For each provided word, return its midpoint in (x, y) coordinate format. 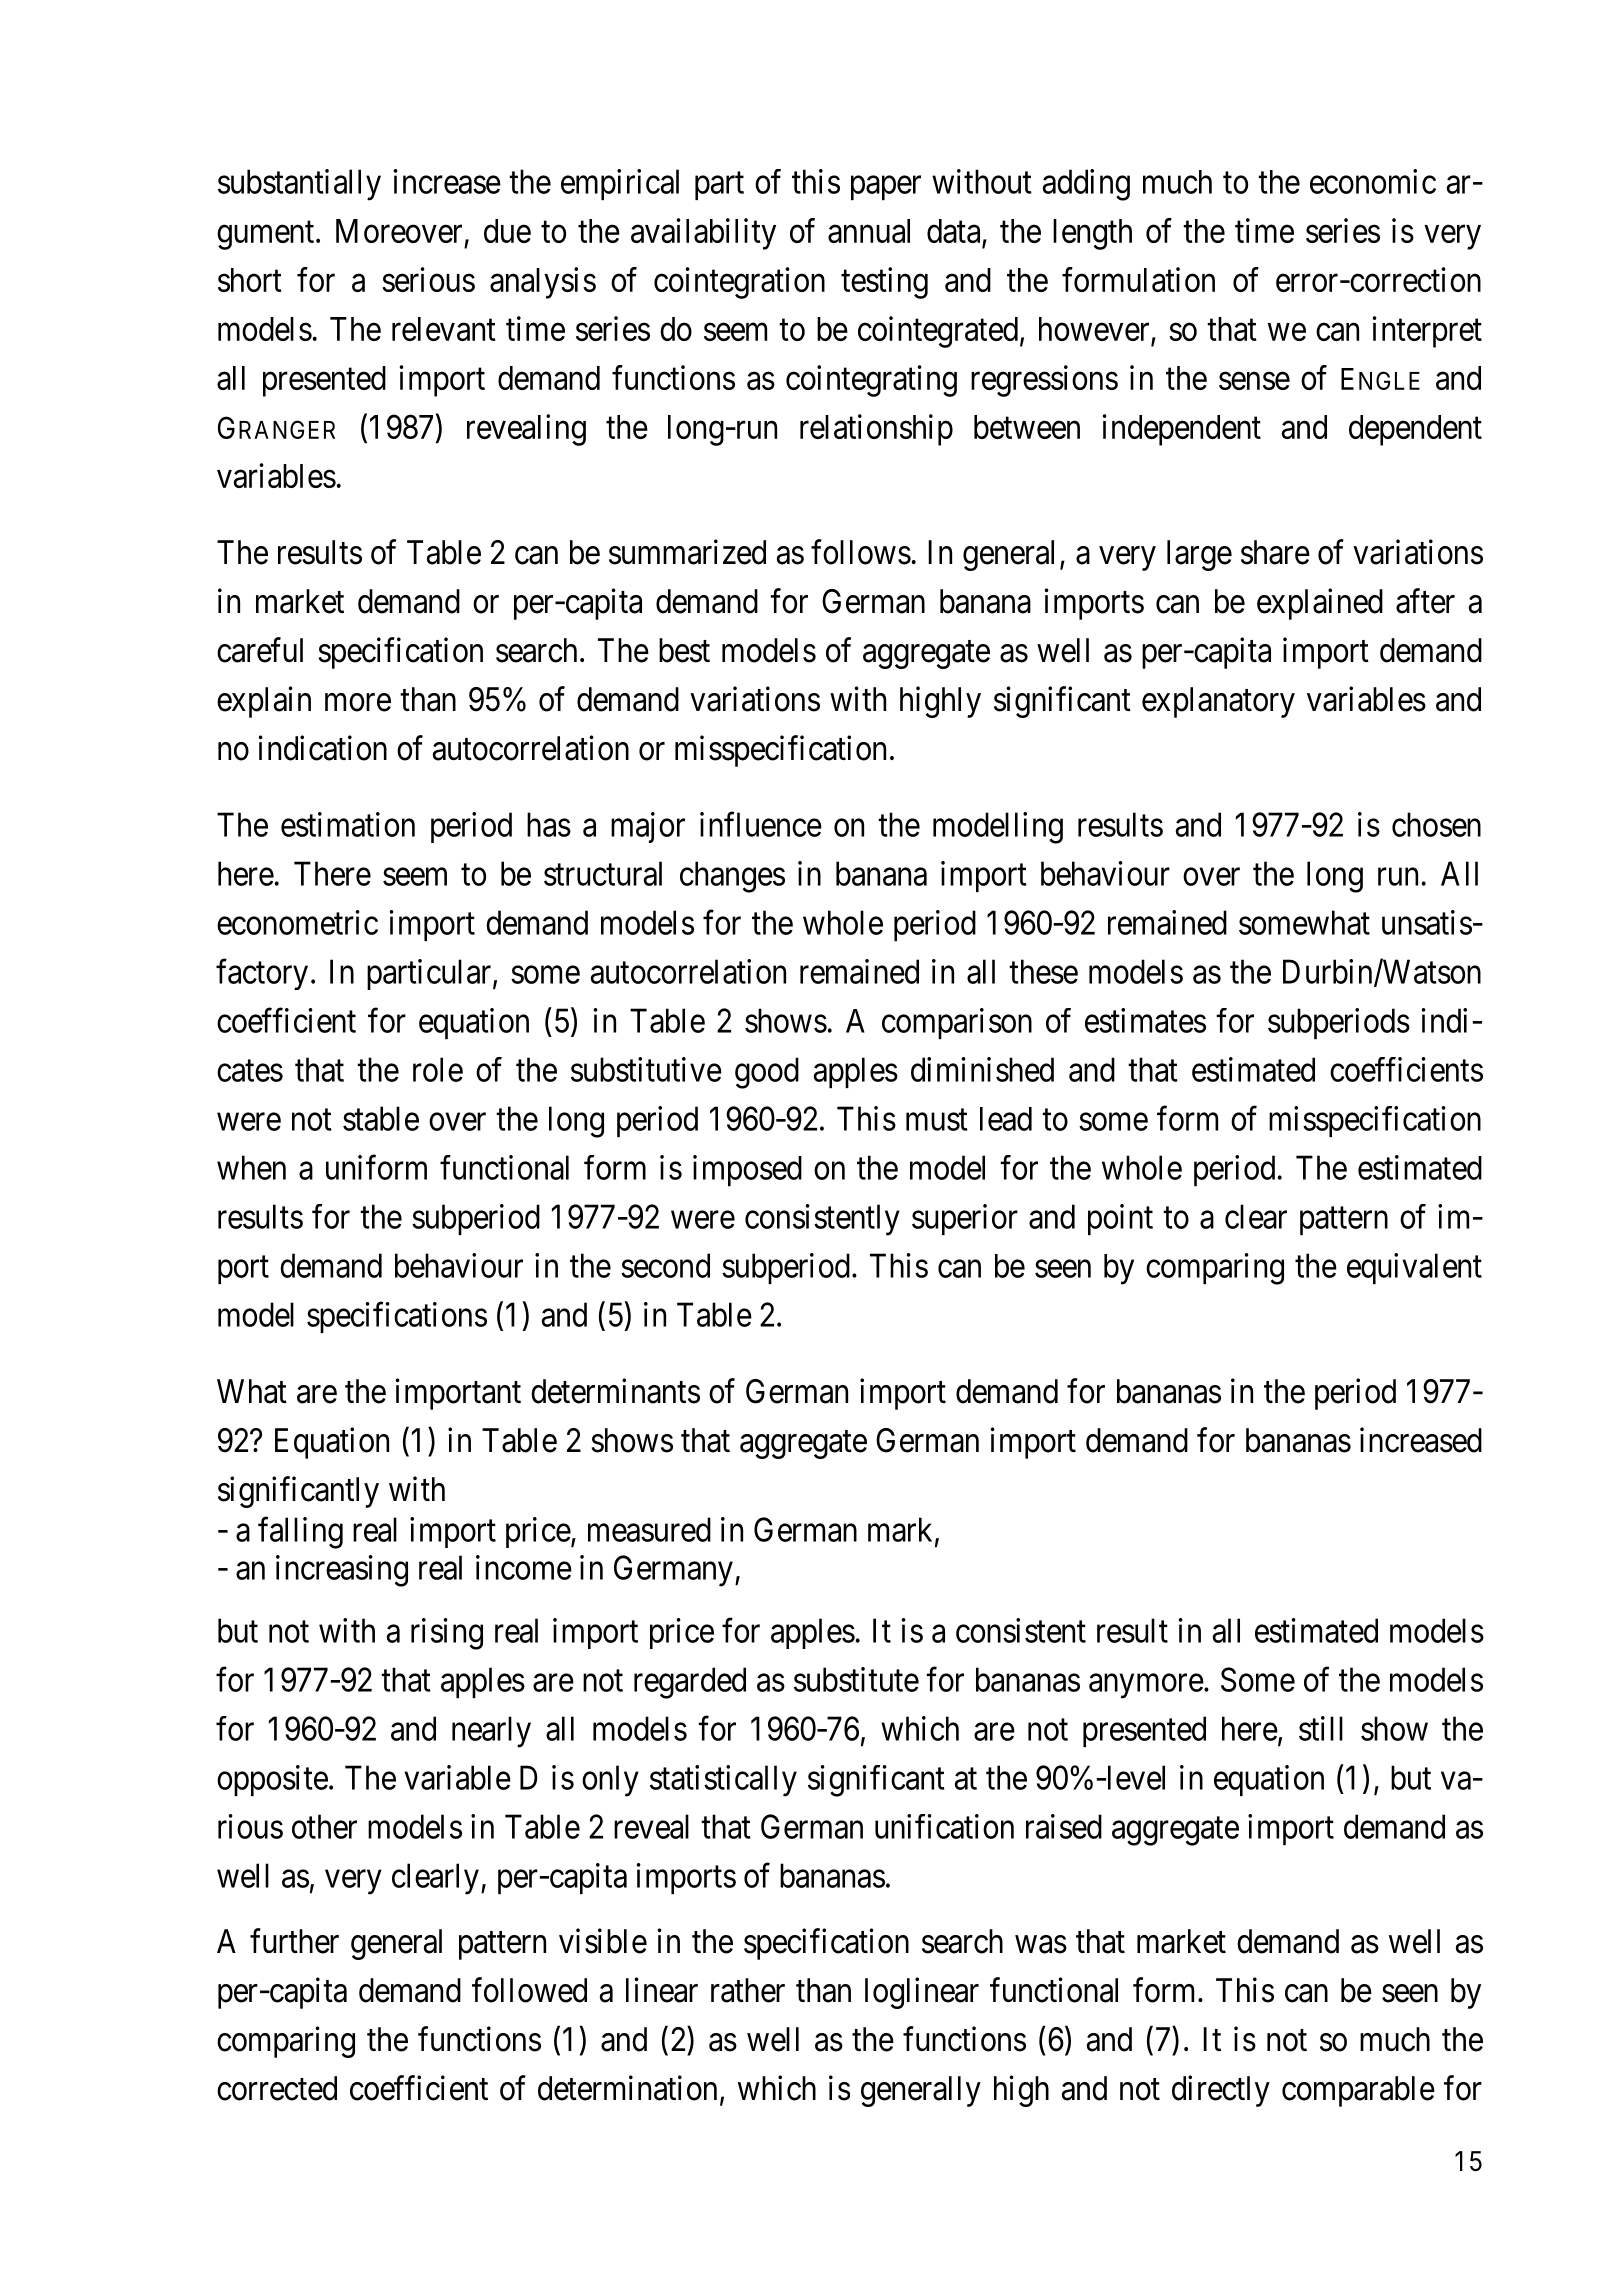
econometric (297, 922)
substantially (299, 185)
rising (447, 1634)
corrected (277, 2088)
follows (861, 552)
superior (965, 1219)
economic (1373, 181)
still (1321, 1728)
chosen (1436, 824)
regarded (690, 1683)
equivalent (1414, 1268)
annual (869, 231)
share (1275, 552)
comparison (957, 1023)
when (251, 1167)
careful (260, 650)
